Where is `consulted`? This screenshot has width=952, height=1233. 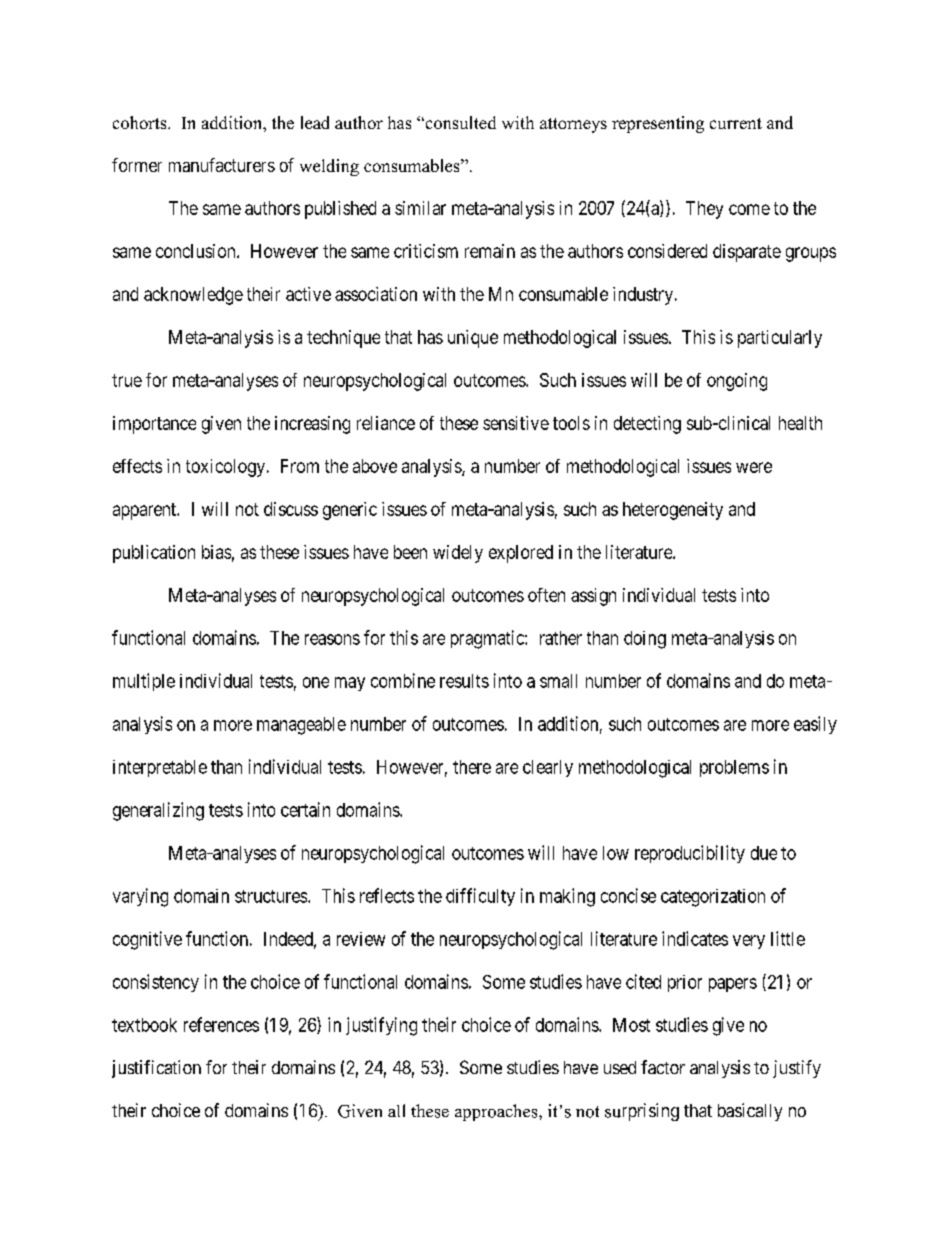 consulted is located at coordinates (459, 122).
